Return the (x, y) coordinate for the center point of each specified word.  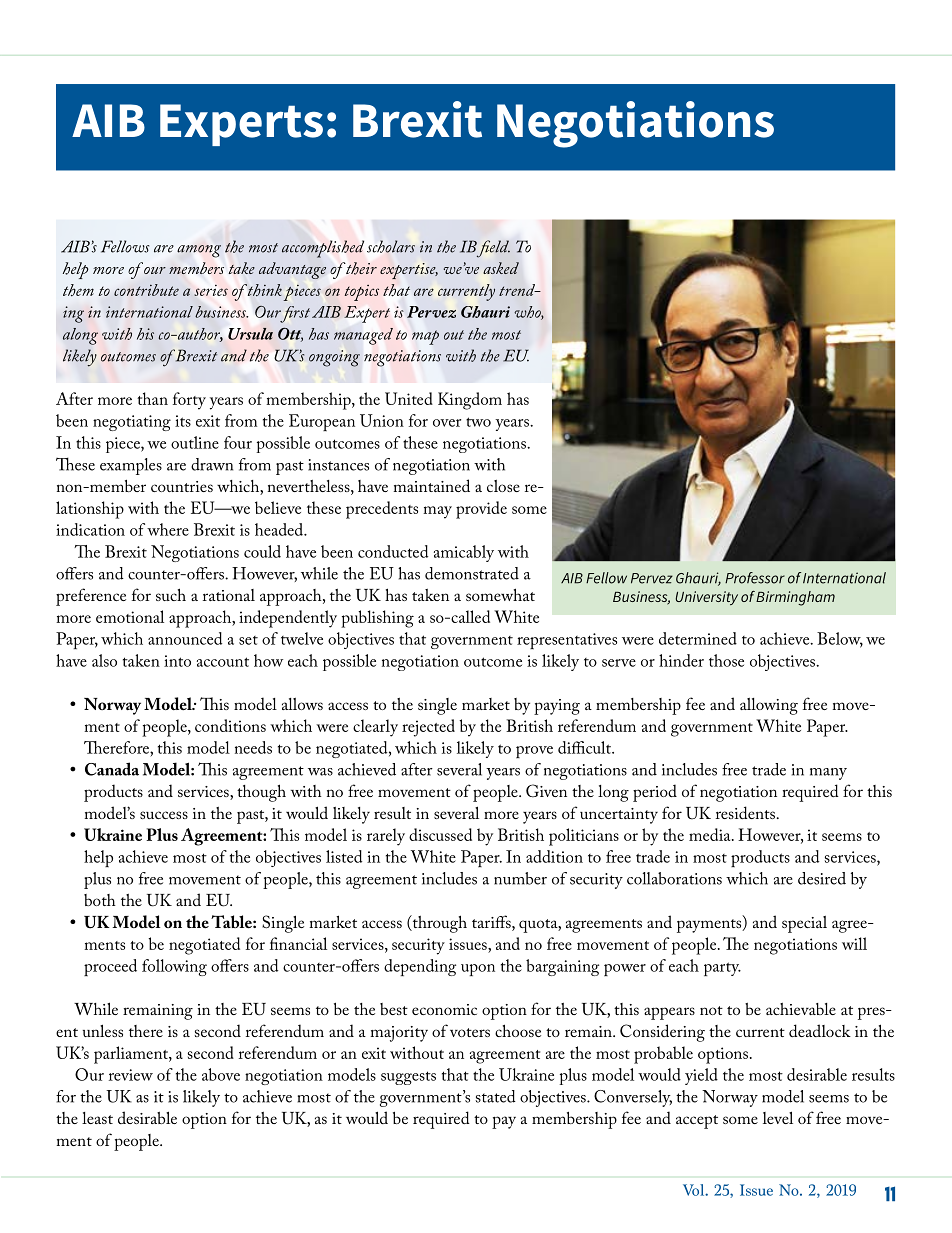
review (131, 1075)
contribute (146, 290)
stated (495, 1096)
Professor (755, 578)
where (168, 529)
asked (501, 268)
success (164, 815)
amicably (464, 553)
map (425, 337)
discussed (440, 834)
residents (745, 812)
